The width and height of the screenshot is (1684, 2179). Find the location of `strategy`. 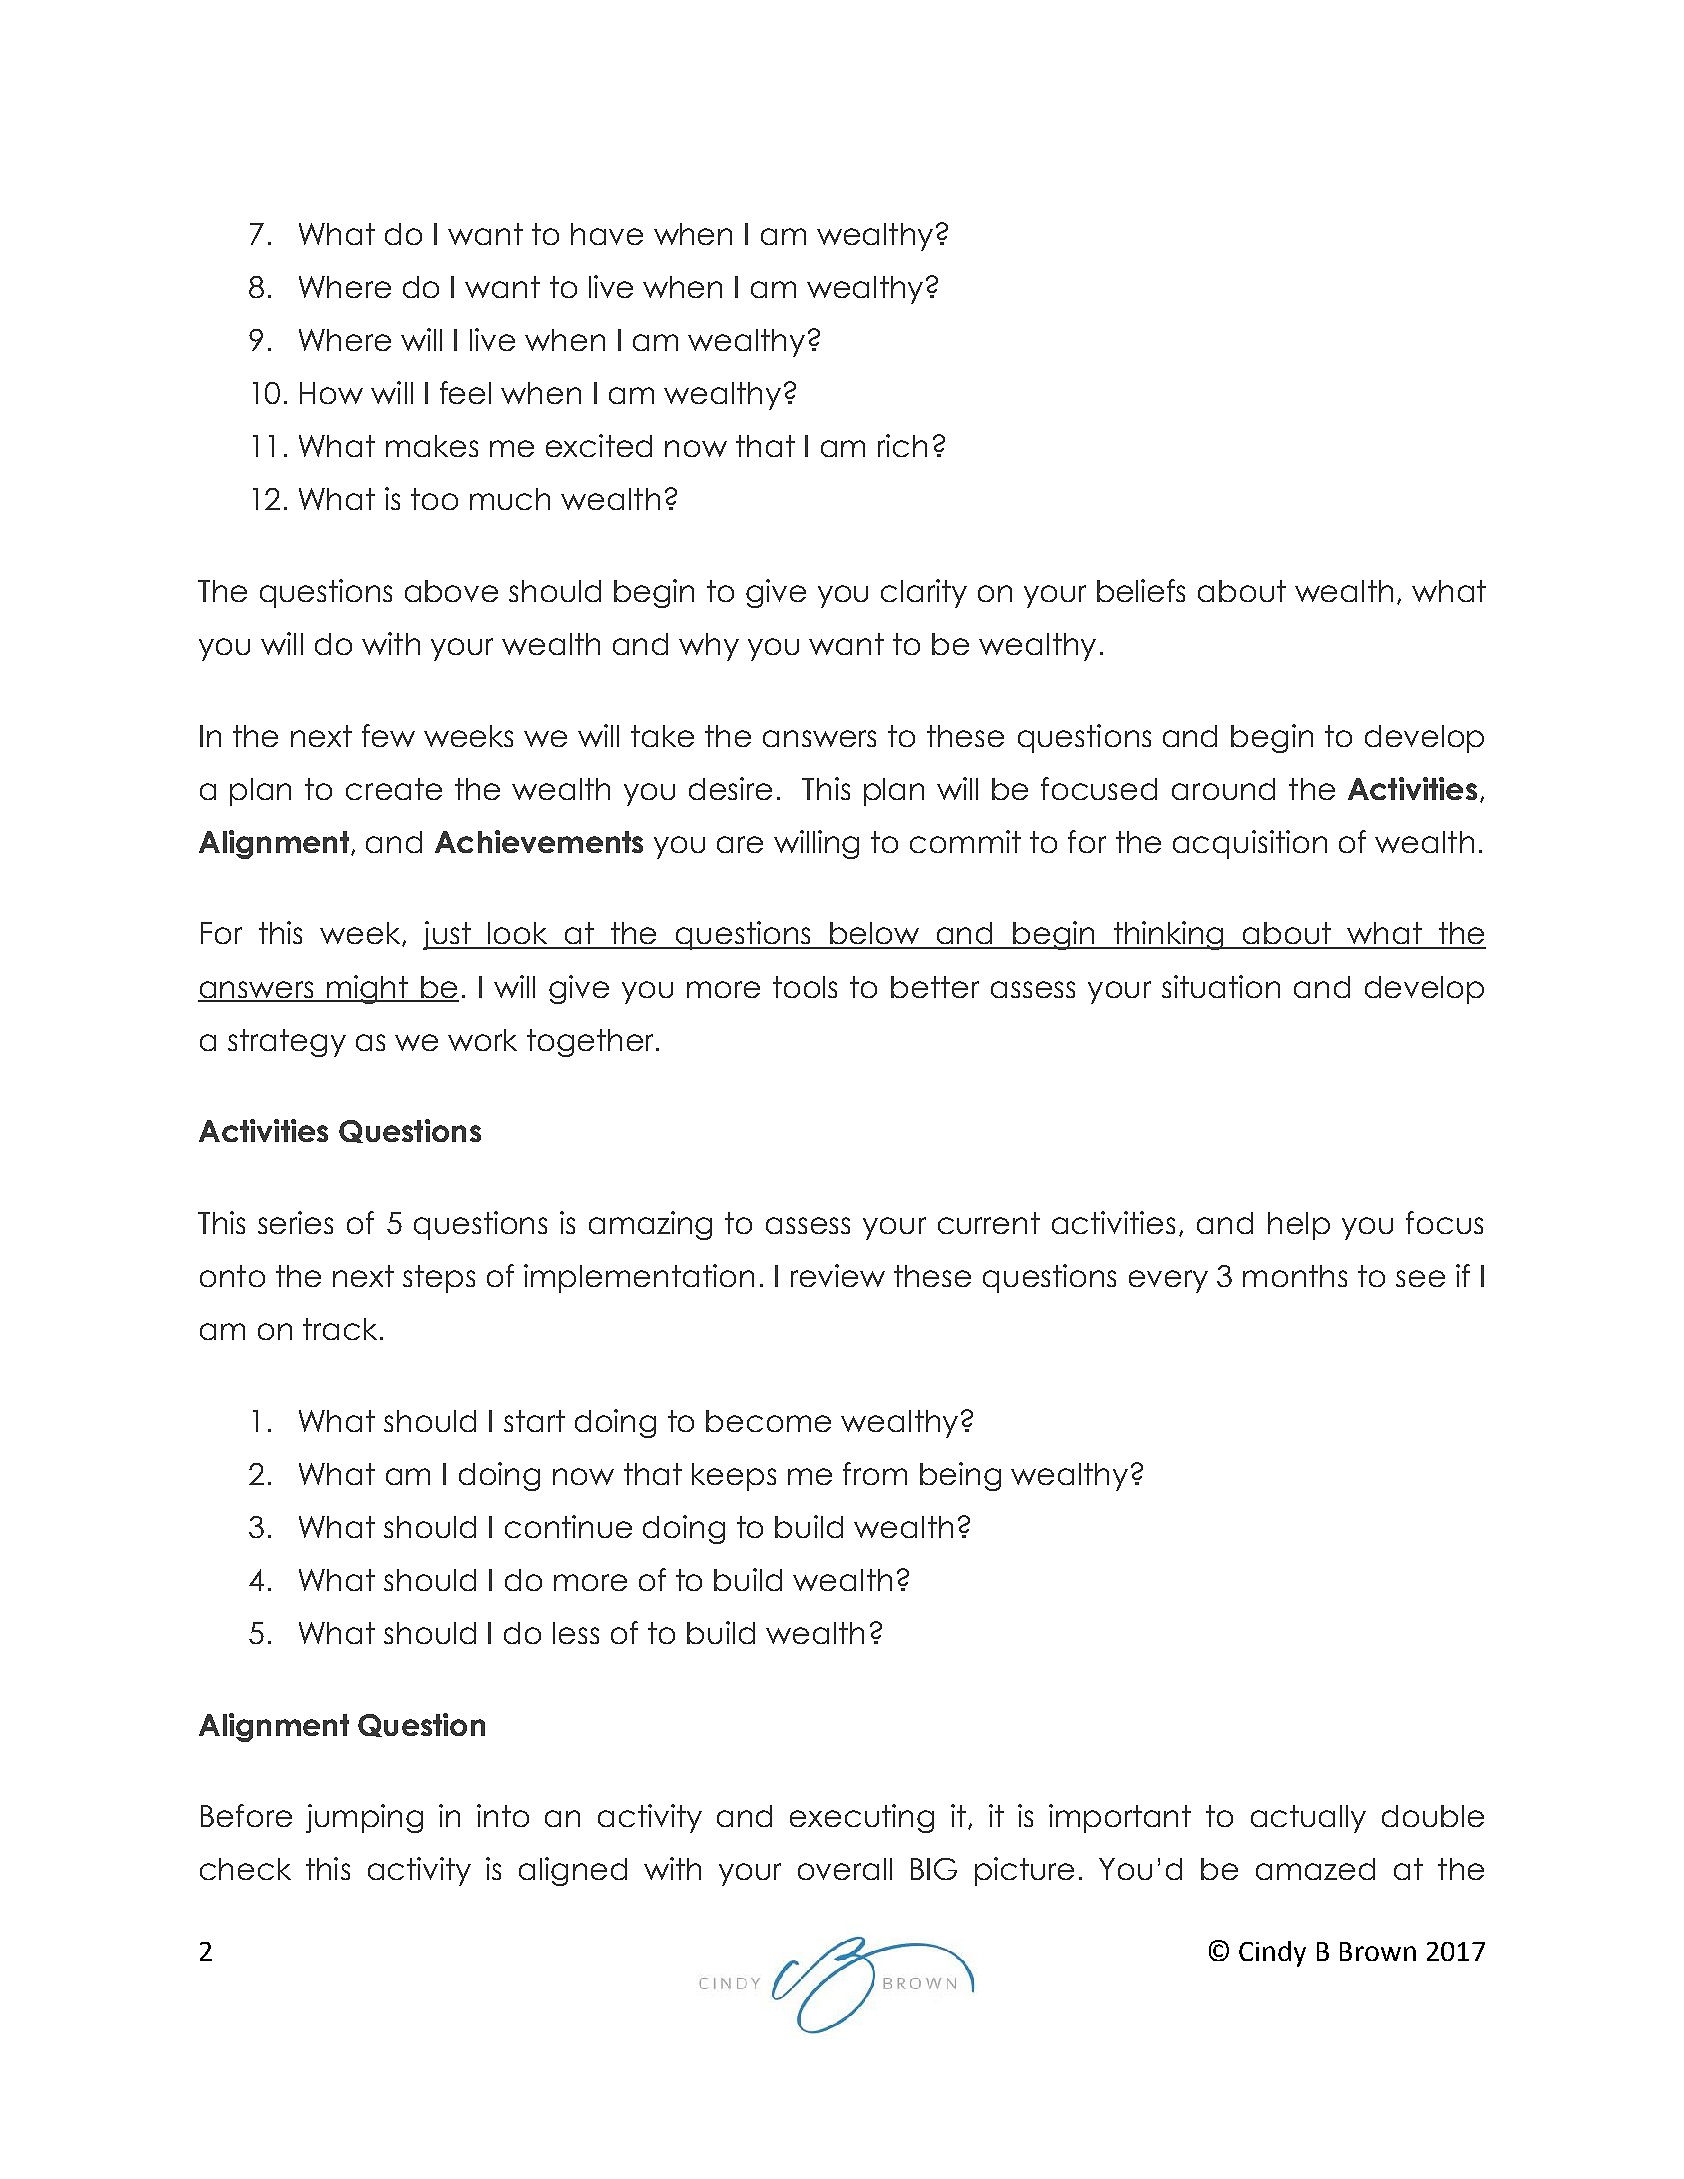

strategy is located at coordinates (287, 1043).
